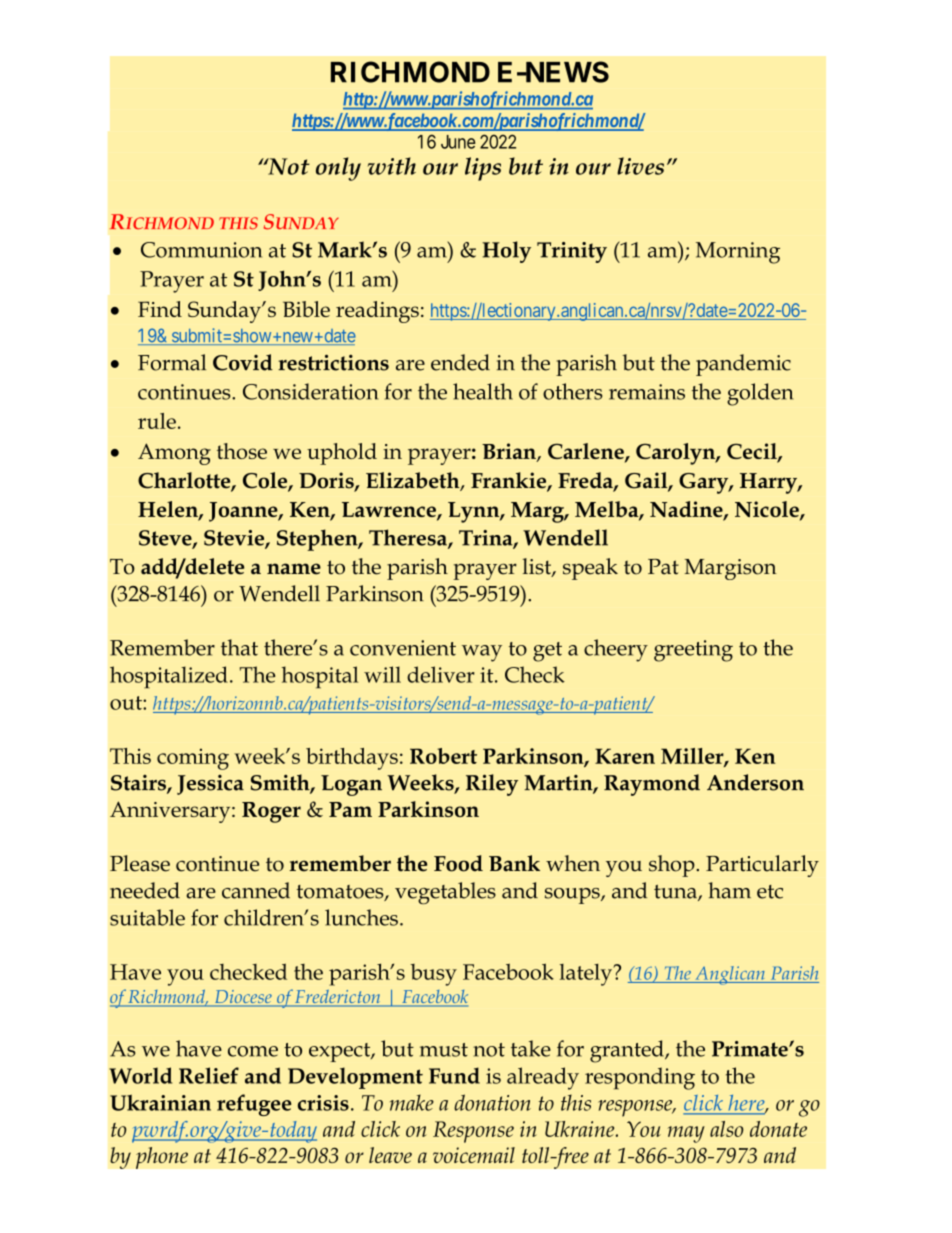 The width and height of the document is (952, 1233). Describe the element at coordinates (390, 511) in the document. I see `Lawrence` at that location.
